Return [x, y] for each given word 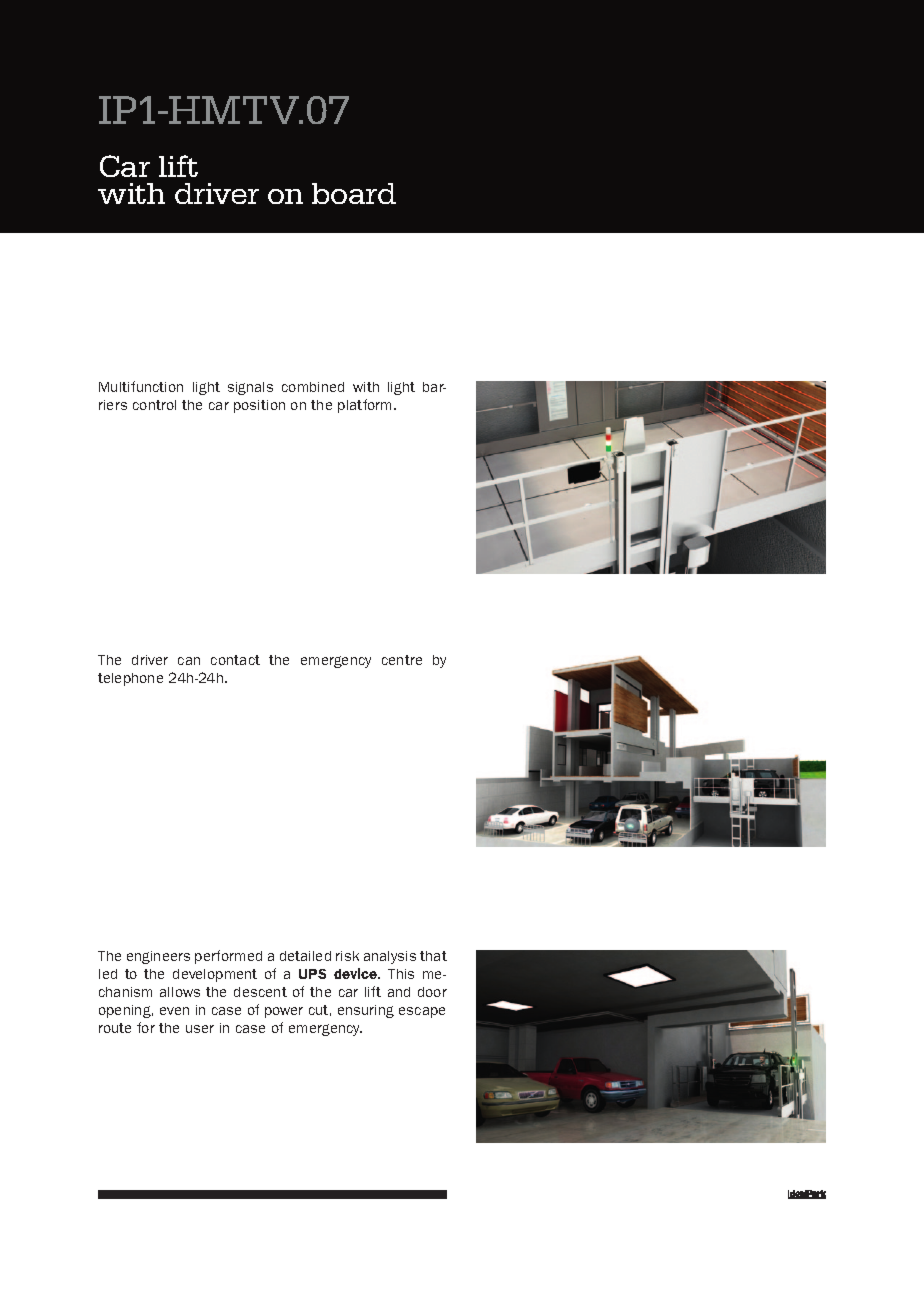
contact [235, 660]
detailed [305, 956]
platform [366, 406]
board [354, 193]
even [174, 1011]
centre [402, 660]
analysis [390, 957]
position [259, 406]
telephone [130, 679]
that [433, 956]
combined [313, 387]
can [189, 661]
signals [250, 388]
